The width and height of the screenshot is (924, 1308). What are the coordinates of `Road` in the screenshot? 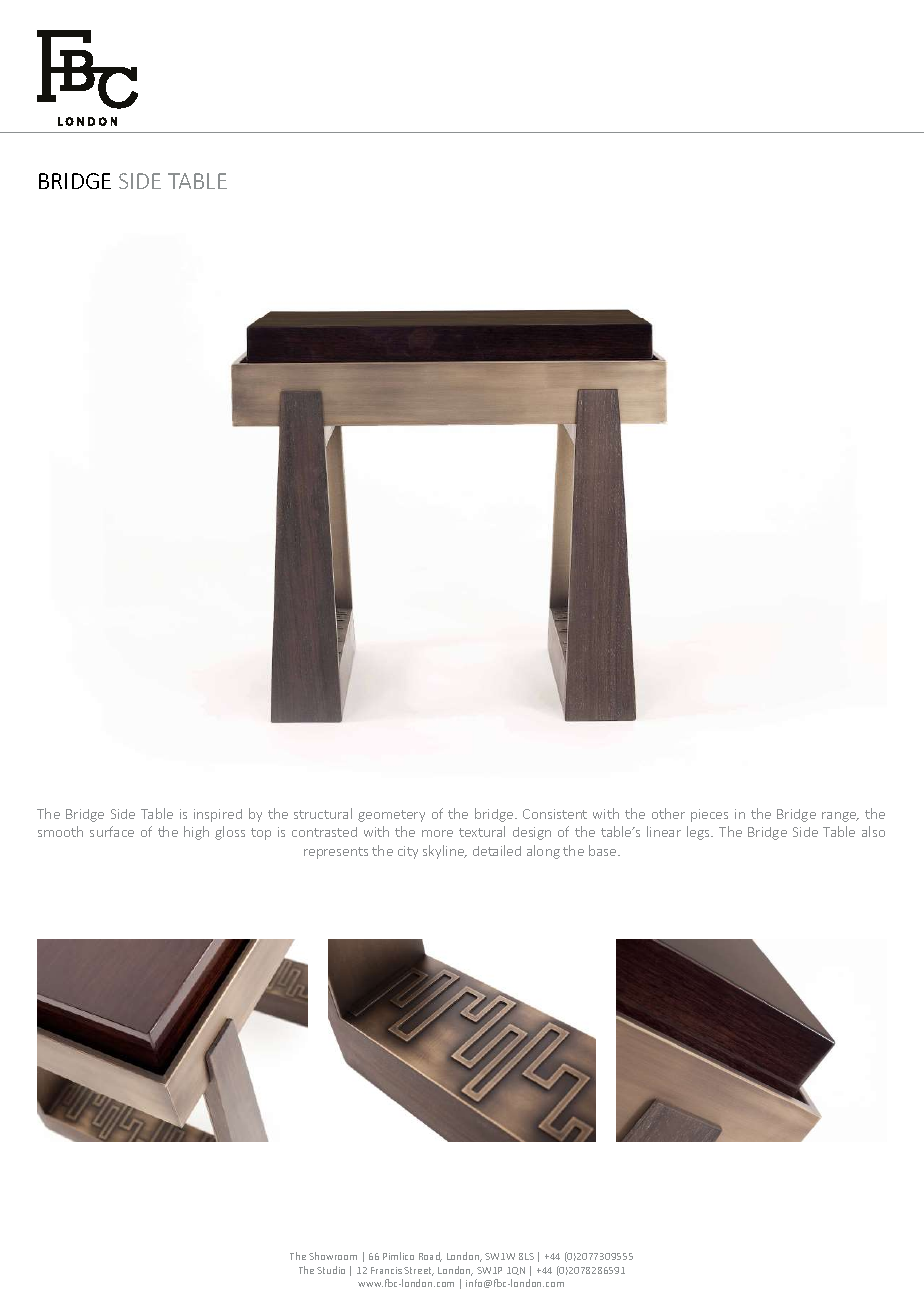 It's located at (430, 1257).
